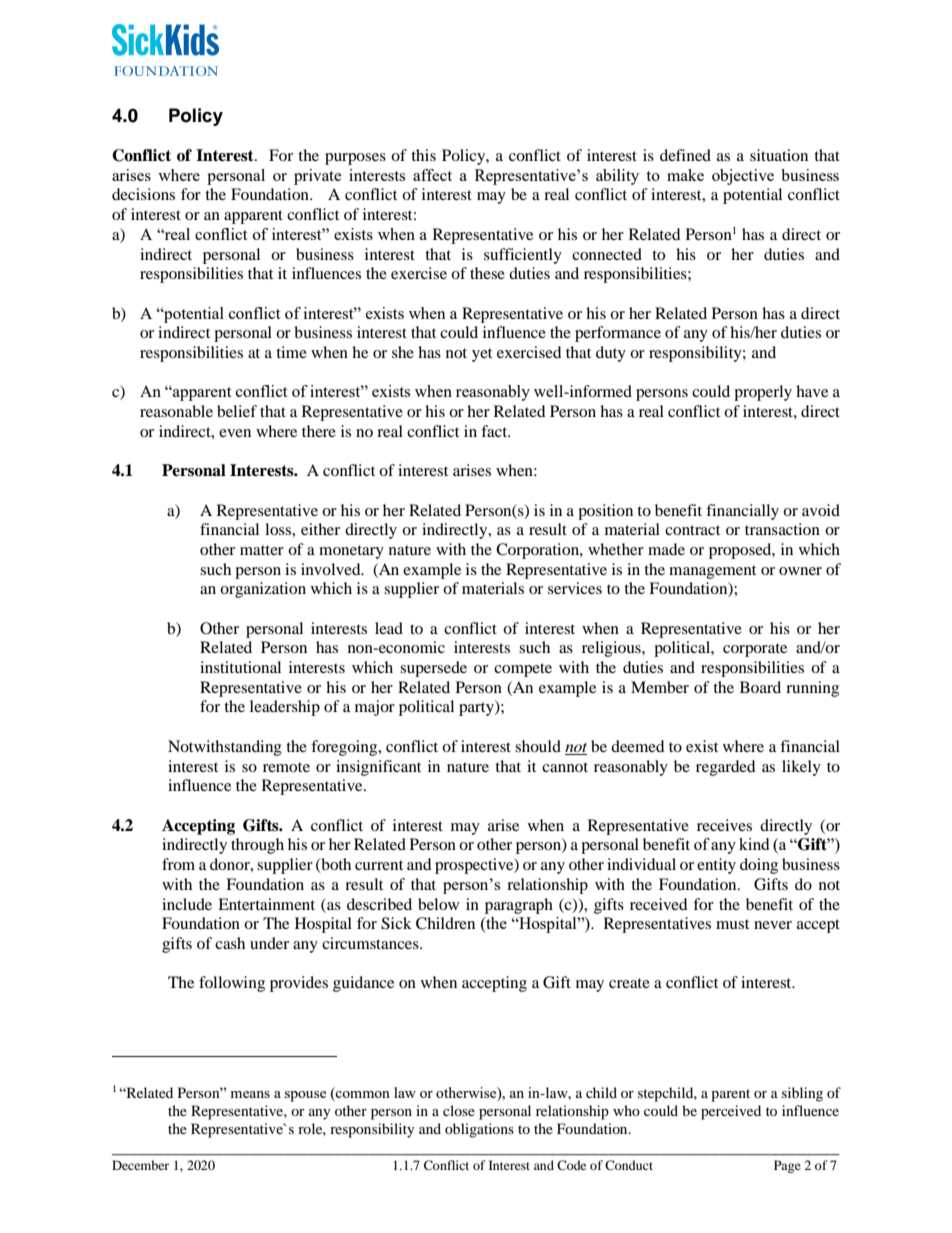  Describe the element at coordinates (565, 767) in the screenshot. I see `cannot` at that location.
